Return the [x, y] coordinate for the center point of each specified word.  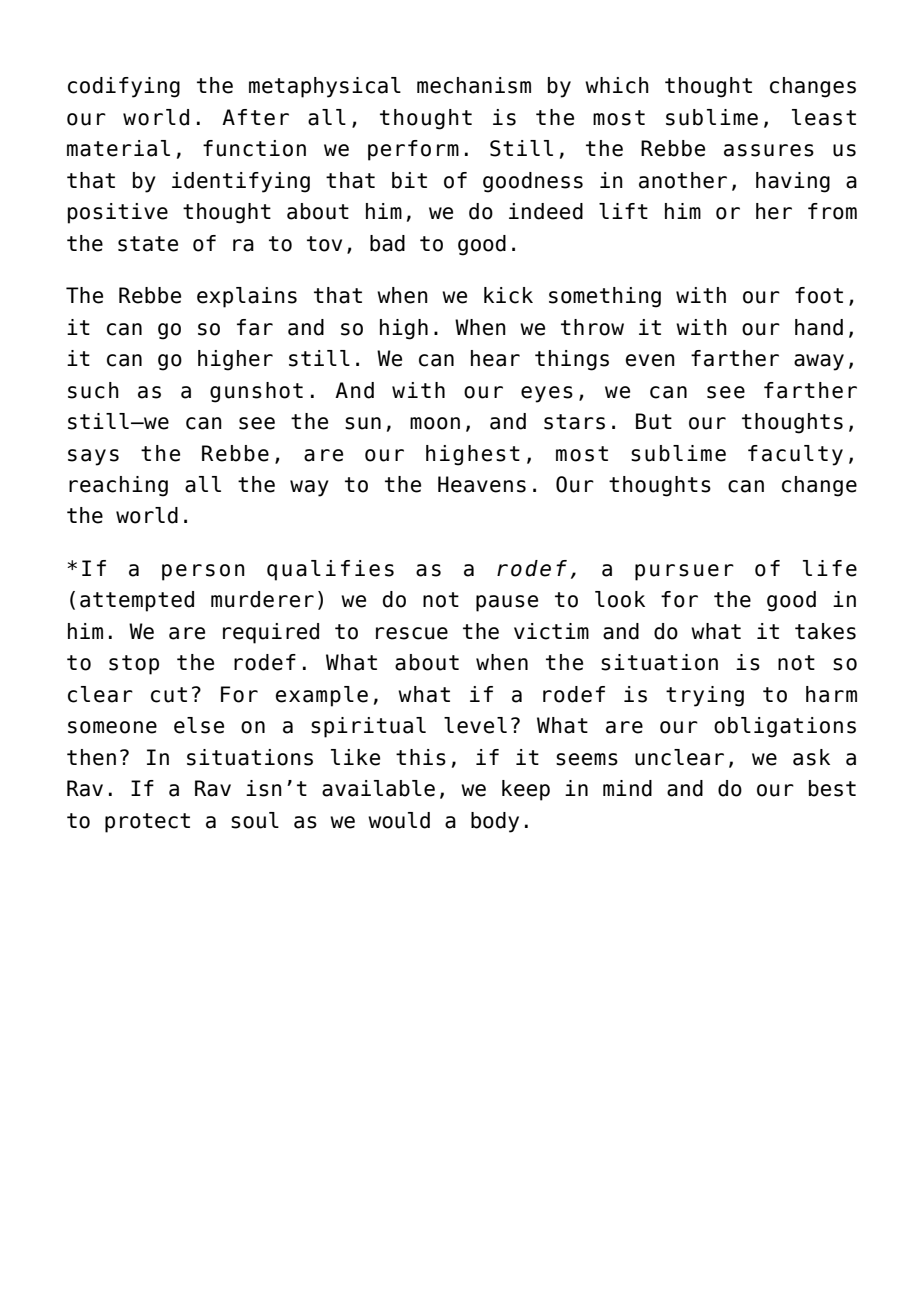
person [203, 572]
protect [147, 823]
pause [507, 603]
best [832, 788]
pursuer [684, 572]
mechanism [474, 85]
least [824, 117]
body [495, 822]
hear [495, 358]
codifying [124, 87]
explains [247, 297]
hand [819, 327]
